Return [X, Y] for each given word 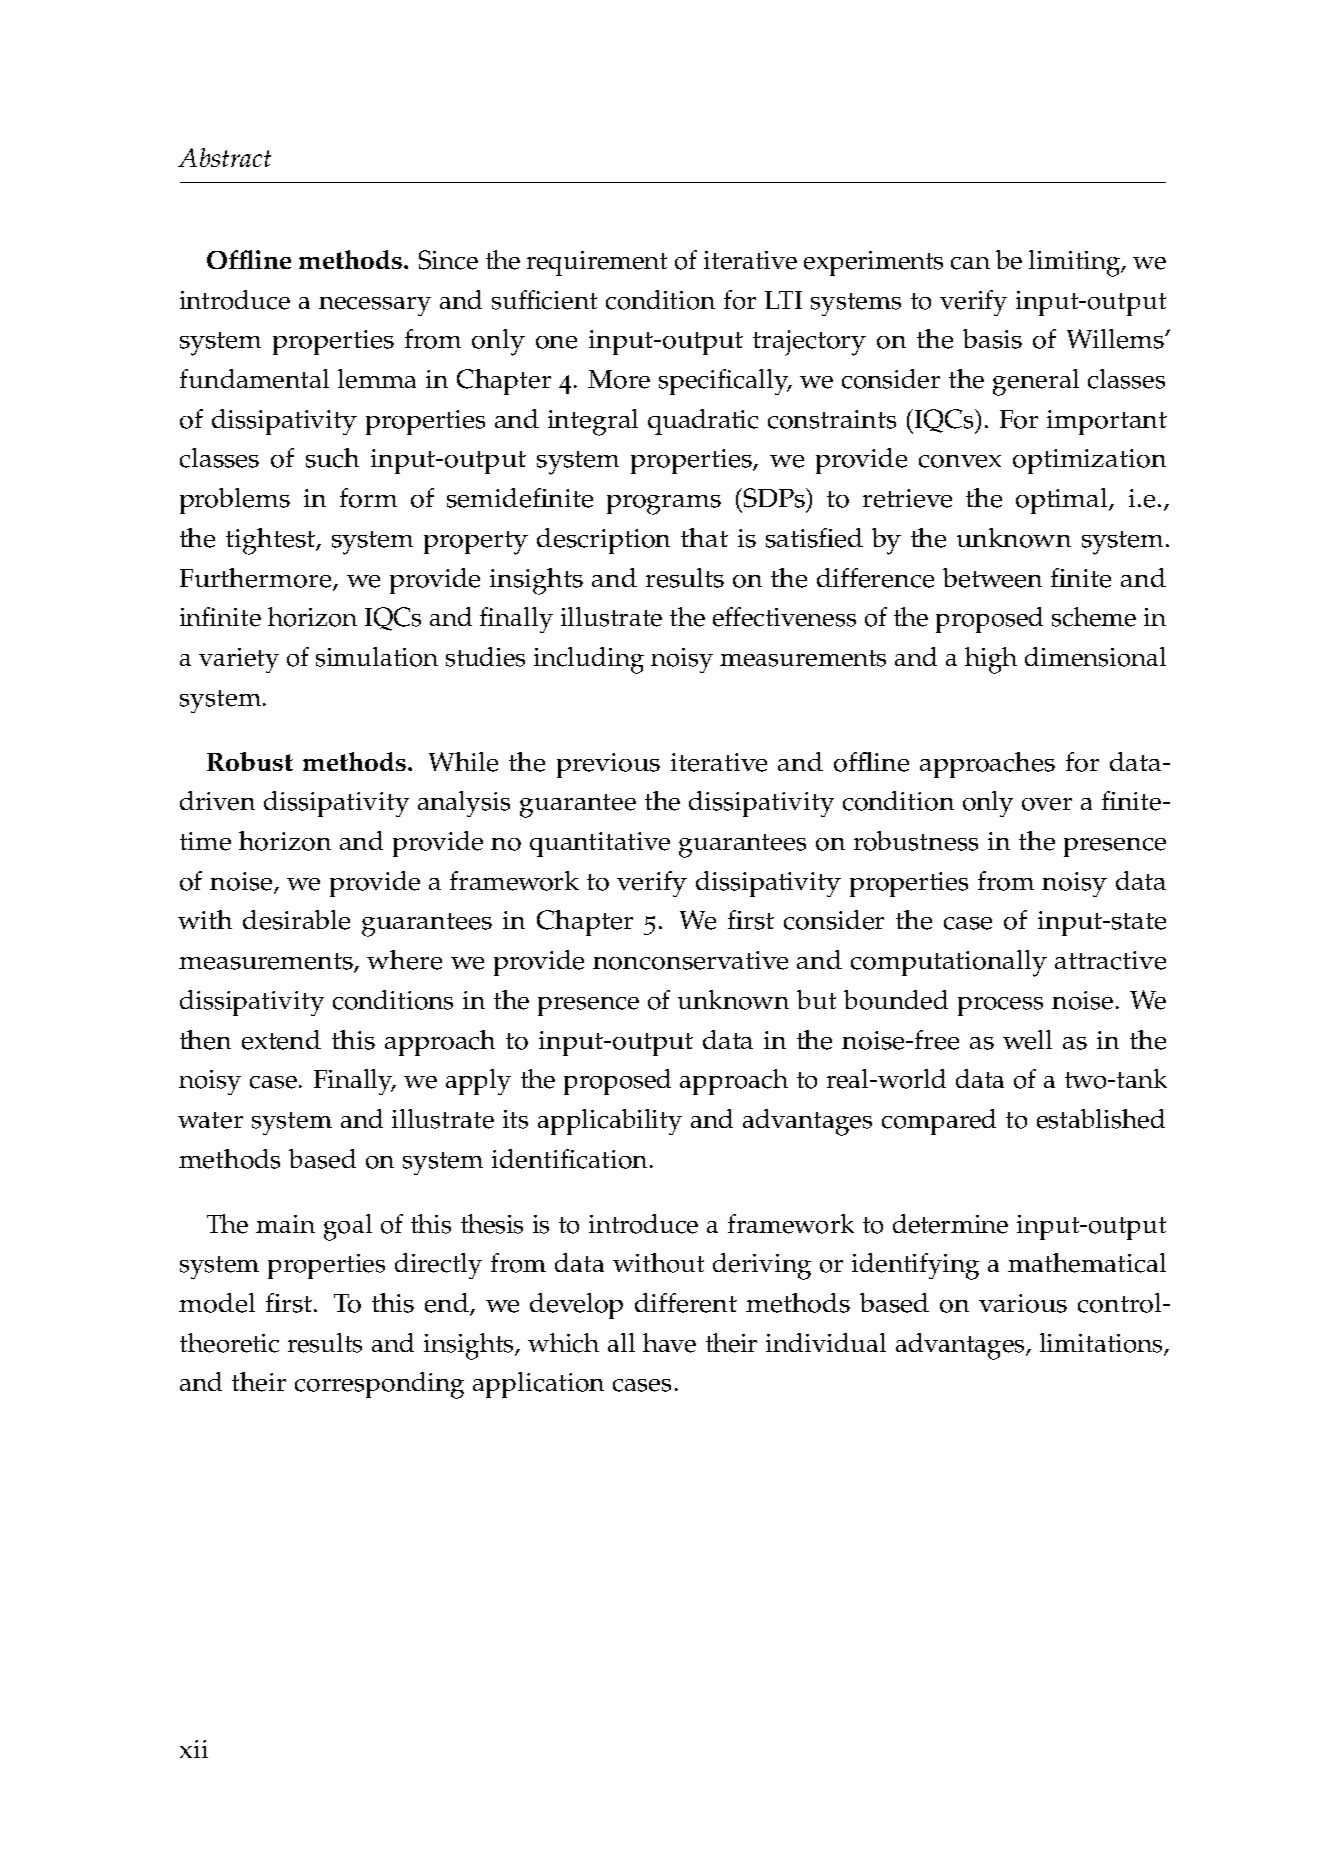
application [538, 1385]
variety [239, 660]
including [589, 660]
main [285, 1224]
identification [569, 1159]
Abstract [224, 157]
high [991, 660]
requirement [597, 263]
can [970, 263]
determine [950, 1224]
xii [194, 1749]
